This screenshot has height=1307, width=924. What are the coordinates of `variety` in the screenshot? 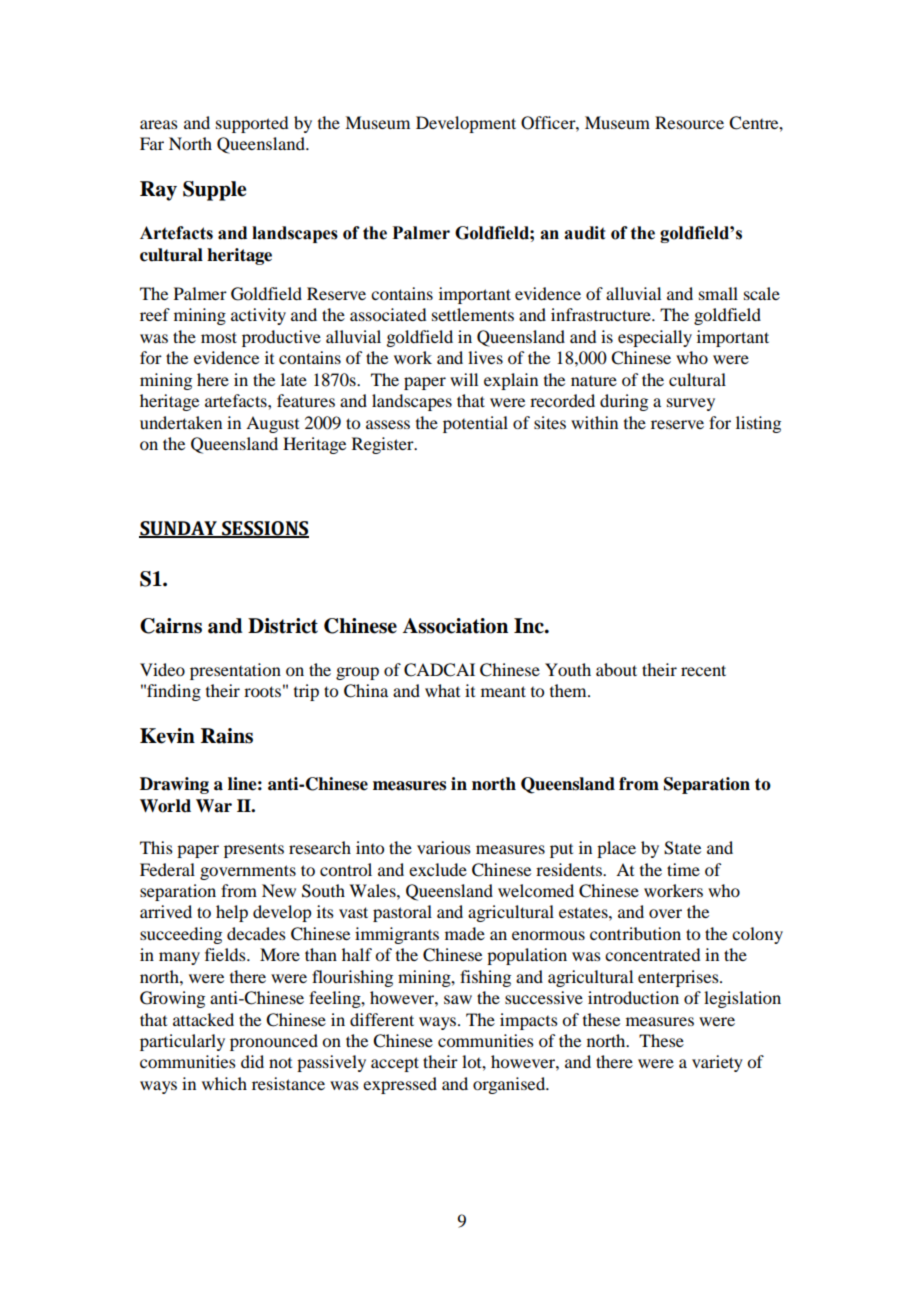 It's located at (717, 1063).
